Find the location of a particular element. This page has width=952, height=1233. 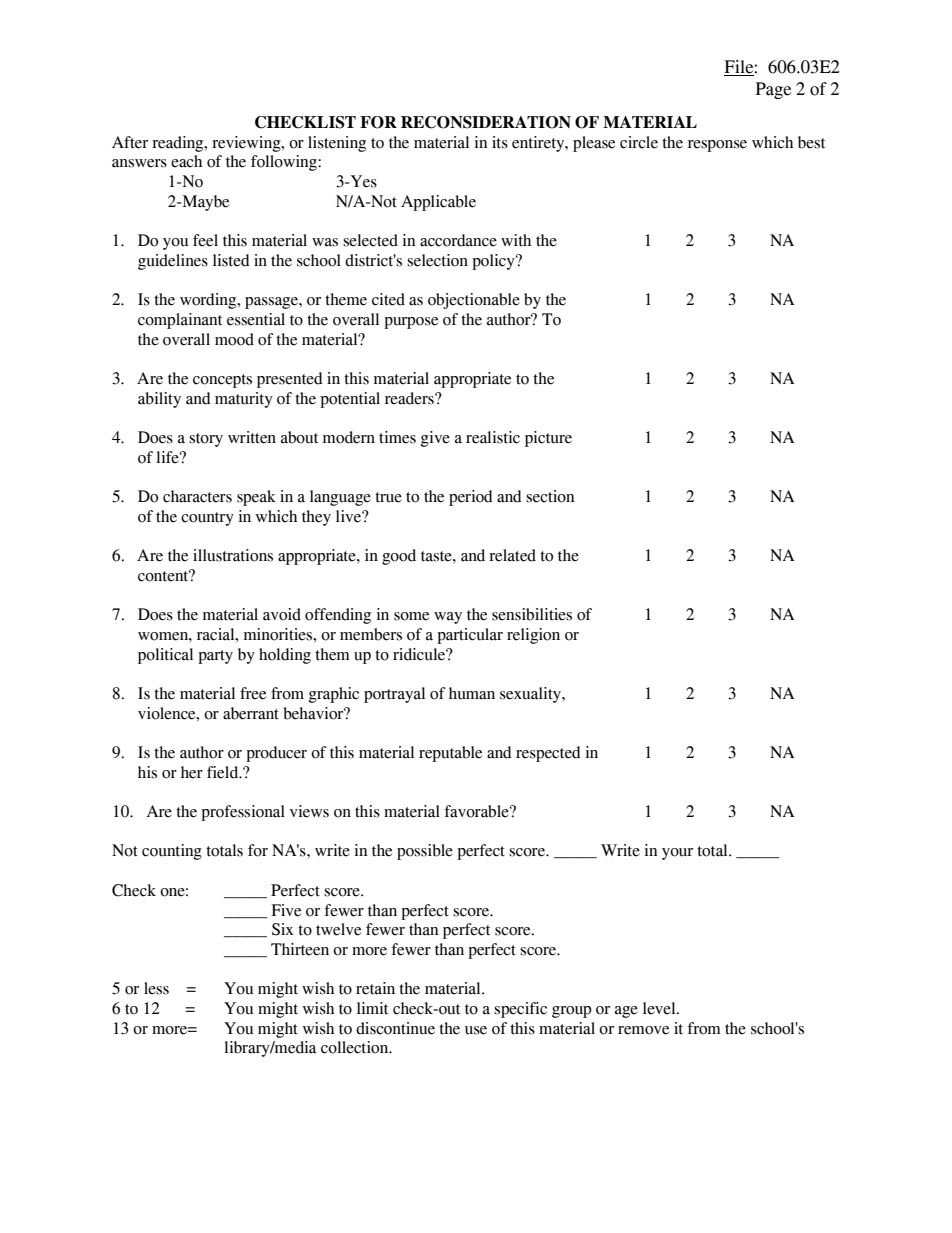

response is located at coordinates (717, 146).
